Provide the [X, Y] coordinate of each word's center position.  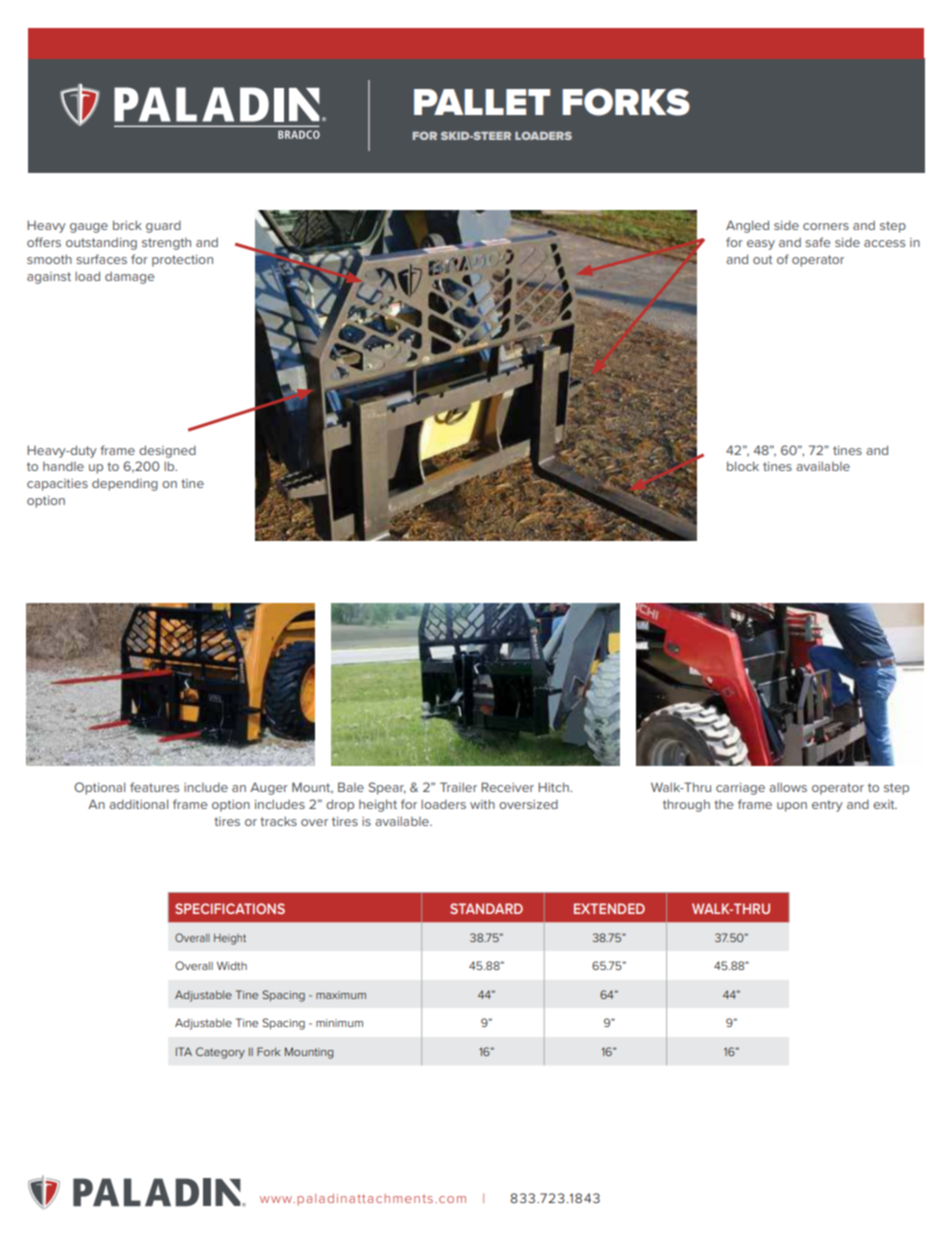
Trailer [458, 787]
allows [788, 787]
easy [761, 245]
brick [127, 225]
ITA [184, 1051]
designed [167, 451]
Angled [747, 226]
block [743, 466]
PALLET [482, 102]
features [154, 787]
